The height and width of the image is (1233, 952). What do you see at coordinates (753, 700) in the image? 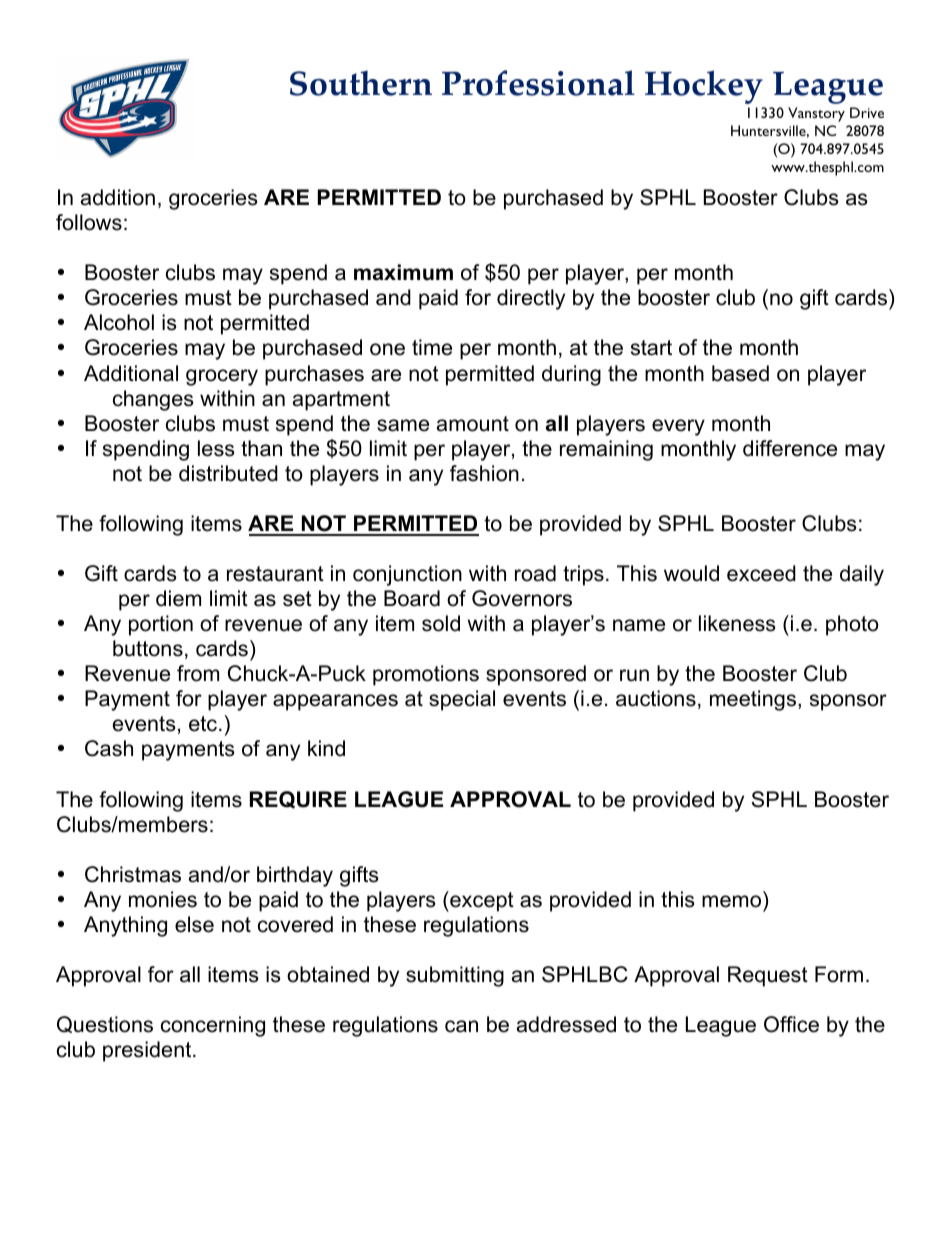
I see `meetings` at bounding box center [753, 700].
